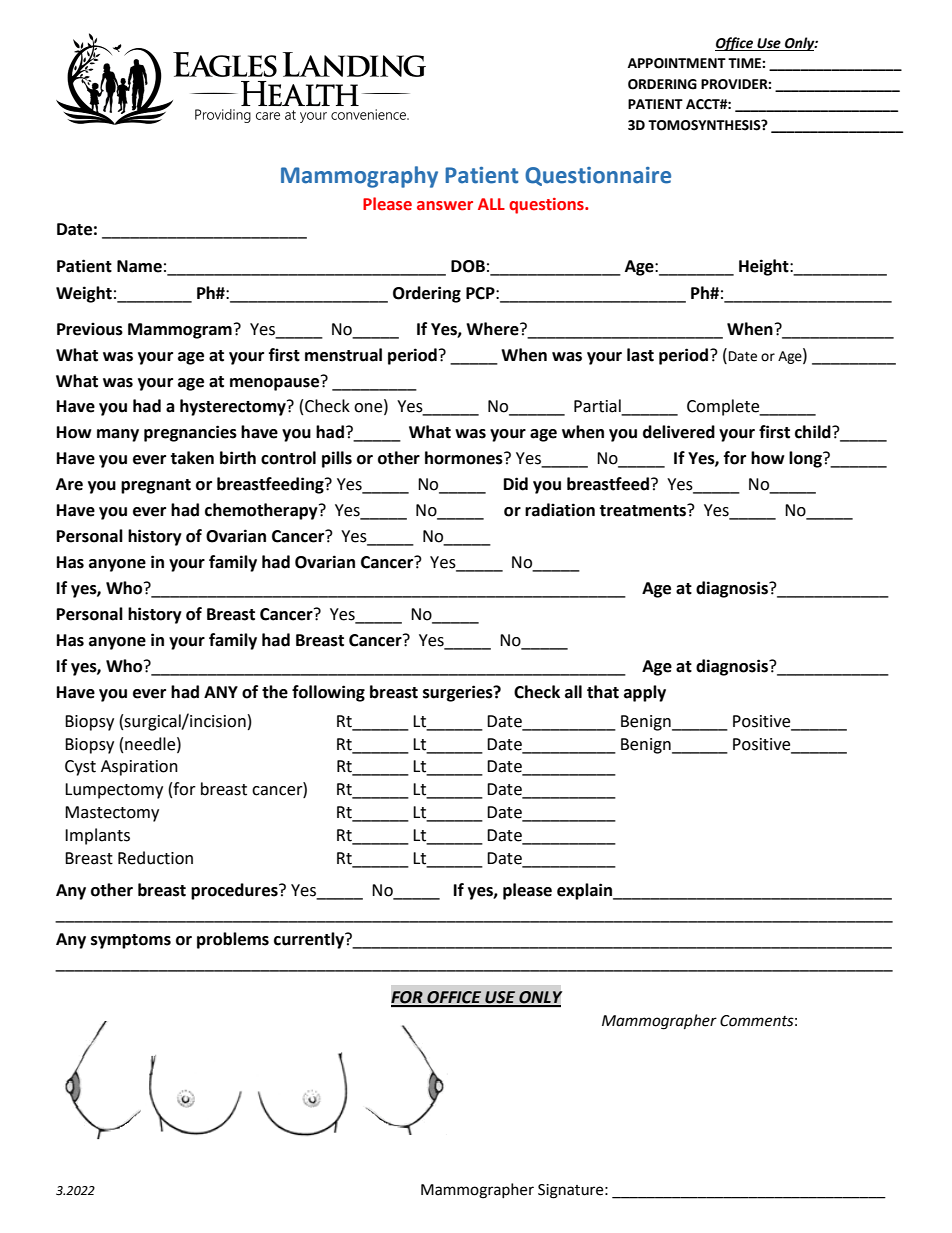 This screenshot has width=952, height=1233. What do you see at coordinates (359, 177) in the screenshot?
I see `Mammography` at bounding box center [359, 177].
